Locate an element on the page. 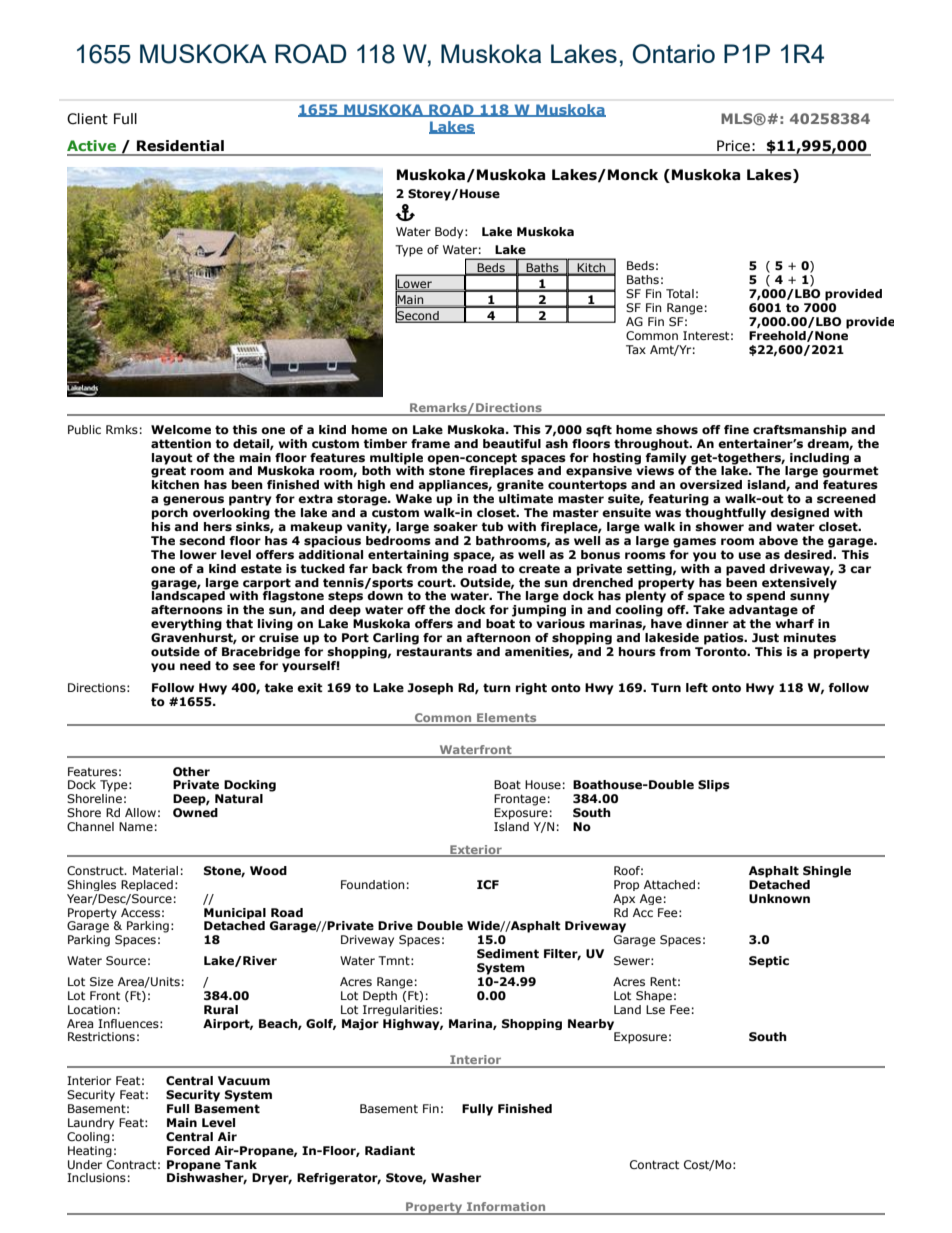 Image resolution: width=952 pixels, height=1233 pixels. Price is located at coordinates (733, 146).
